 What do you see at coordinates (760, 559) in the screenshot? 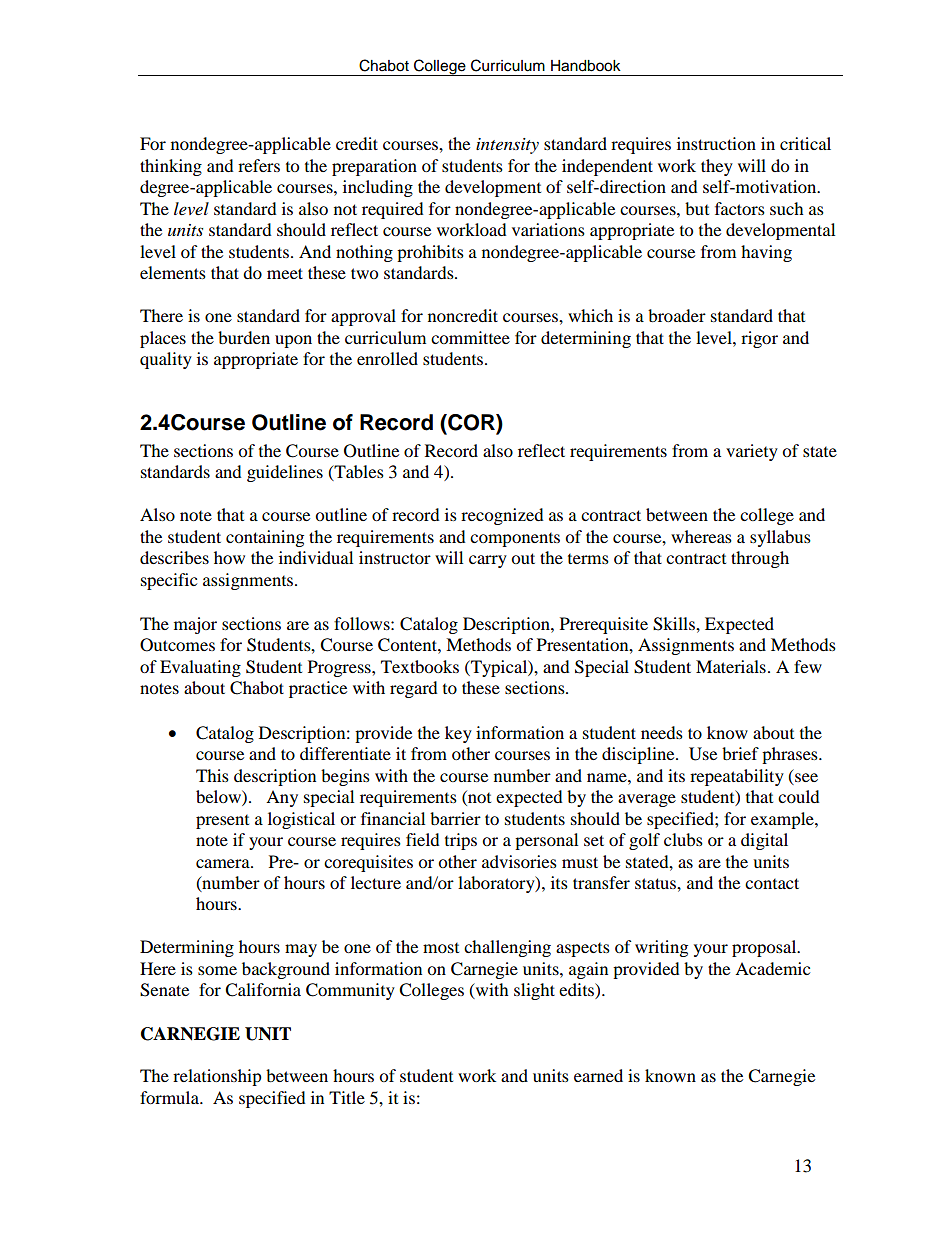
I see `through` at bounding box center [760, 559].
